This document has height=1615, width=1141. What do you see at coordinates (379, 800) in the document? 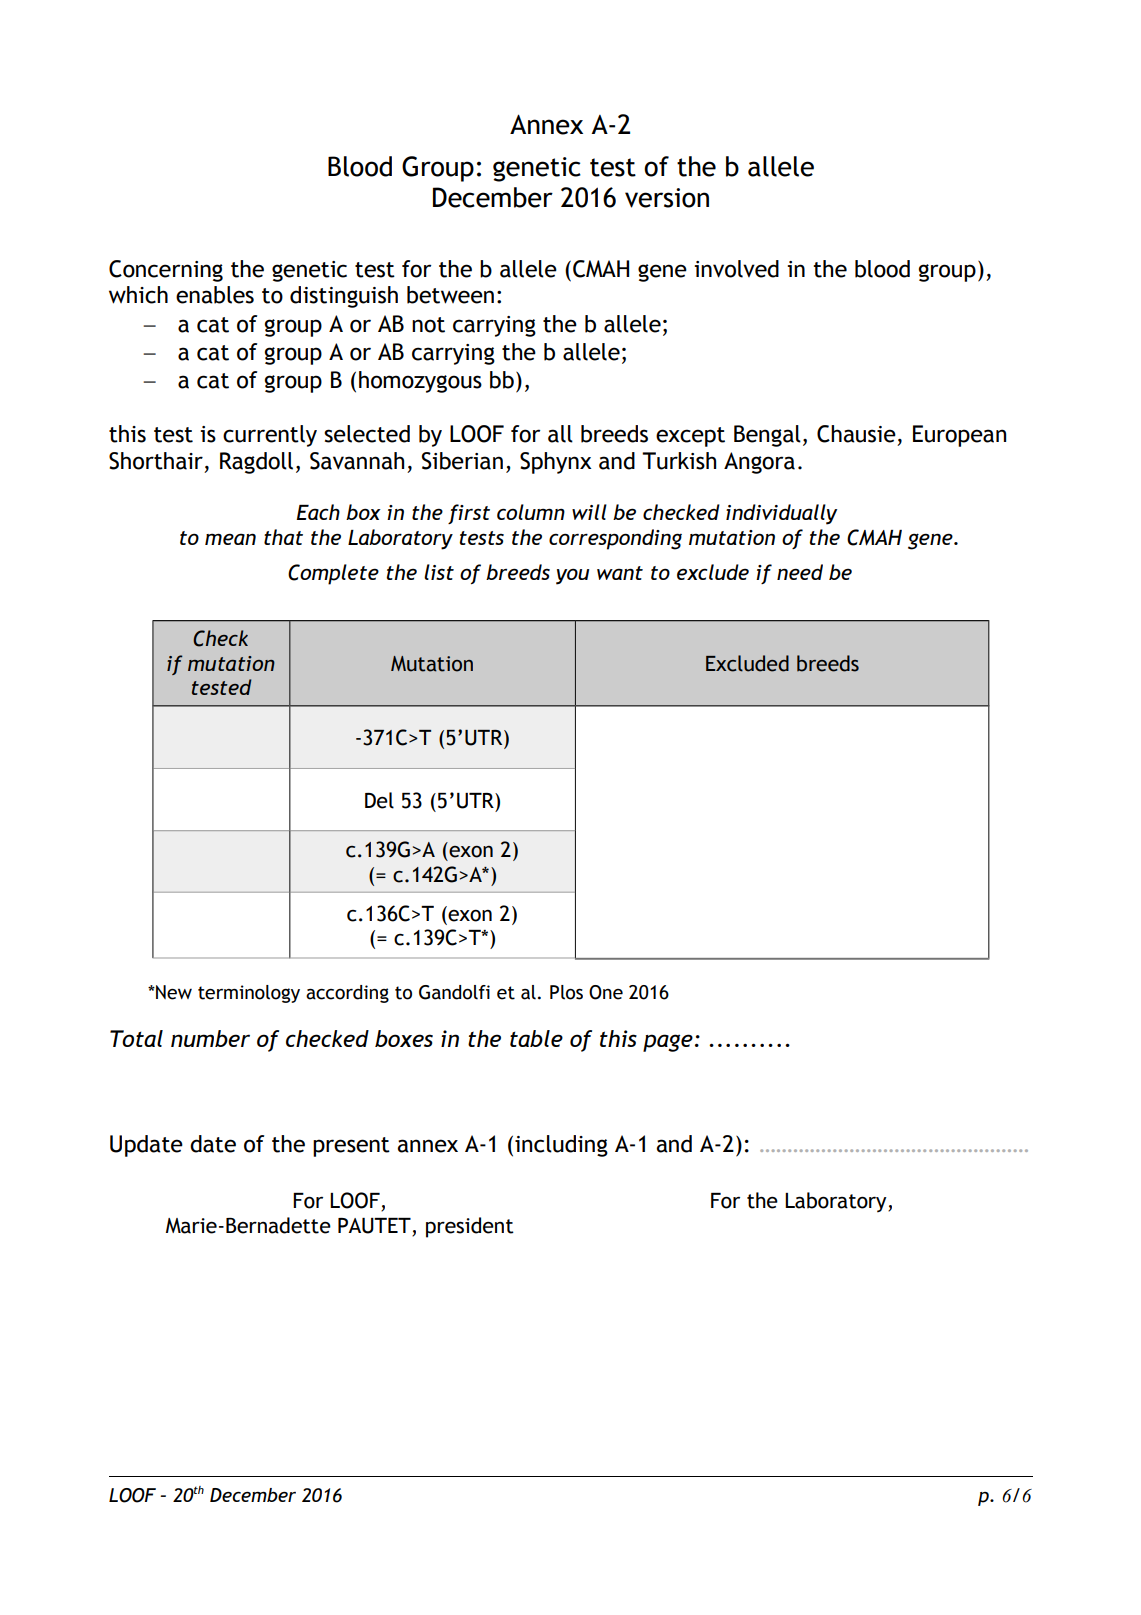
I see `Del` at bounding box center [379, 800].
